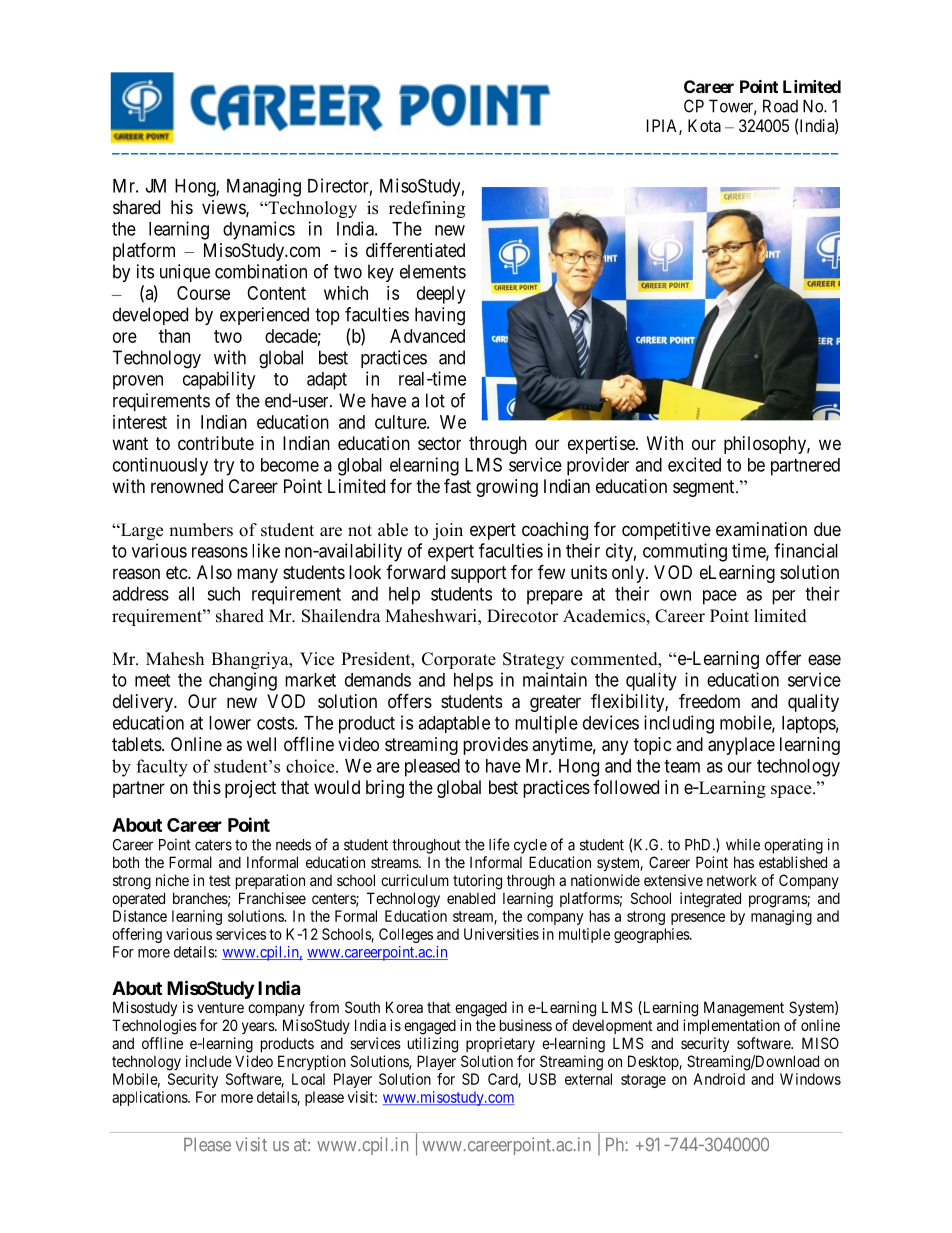  What do you see at coordinates (427, 209) in the screenshot?
I see `redefining` at bounding box center [427, 209].
